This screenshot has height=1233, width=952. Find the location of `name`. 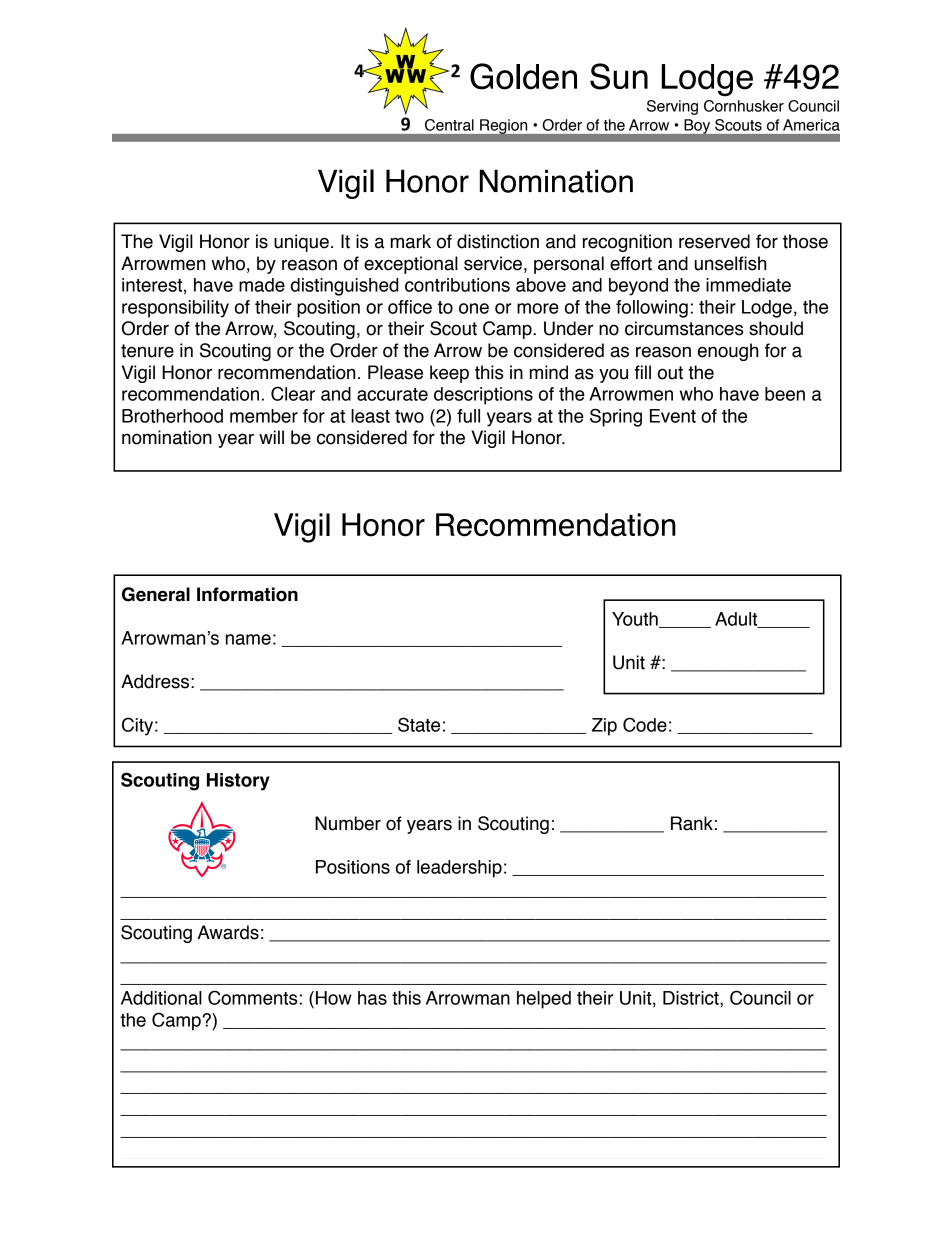

name is located at coordinates (248, 639).
